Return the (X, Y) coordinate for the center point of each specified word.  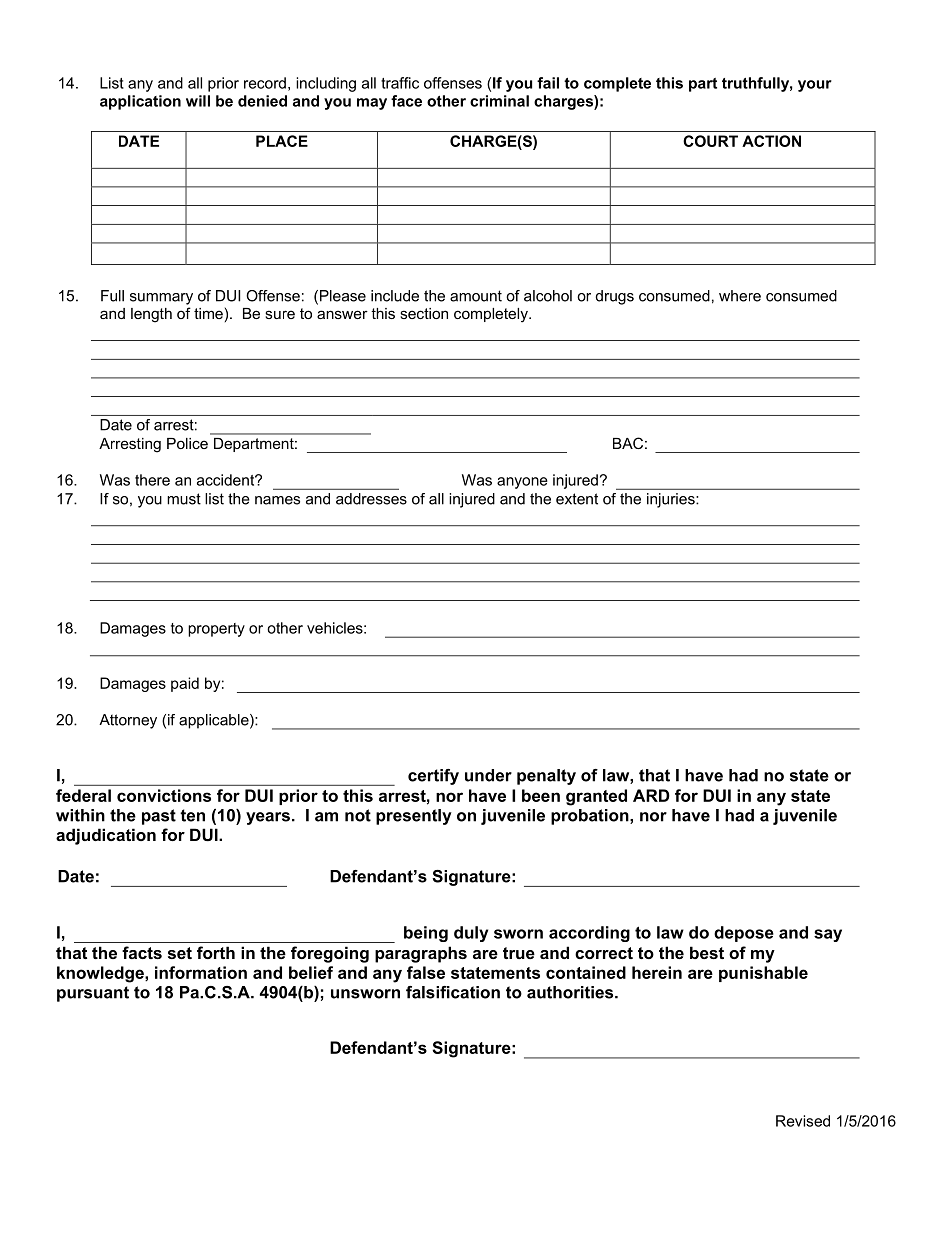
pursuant (93, 994)
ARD (651, 795)
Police (187, 443)
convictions (164, 795)
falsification (453, 992)
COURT (710, 141)
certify (433, 777)
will (198, 101)
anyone (522, 483)
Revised (803, 1121)
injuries (672, 500)
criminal (499, 101)
